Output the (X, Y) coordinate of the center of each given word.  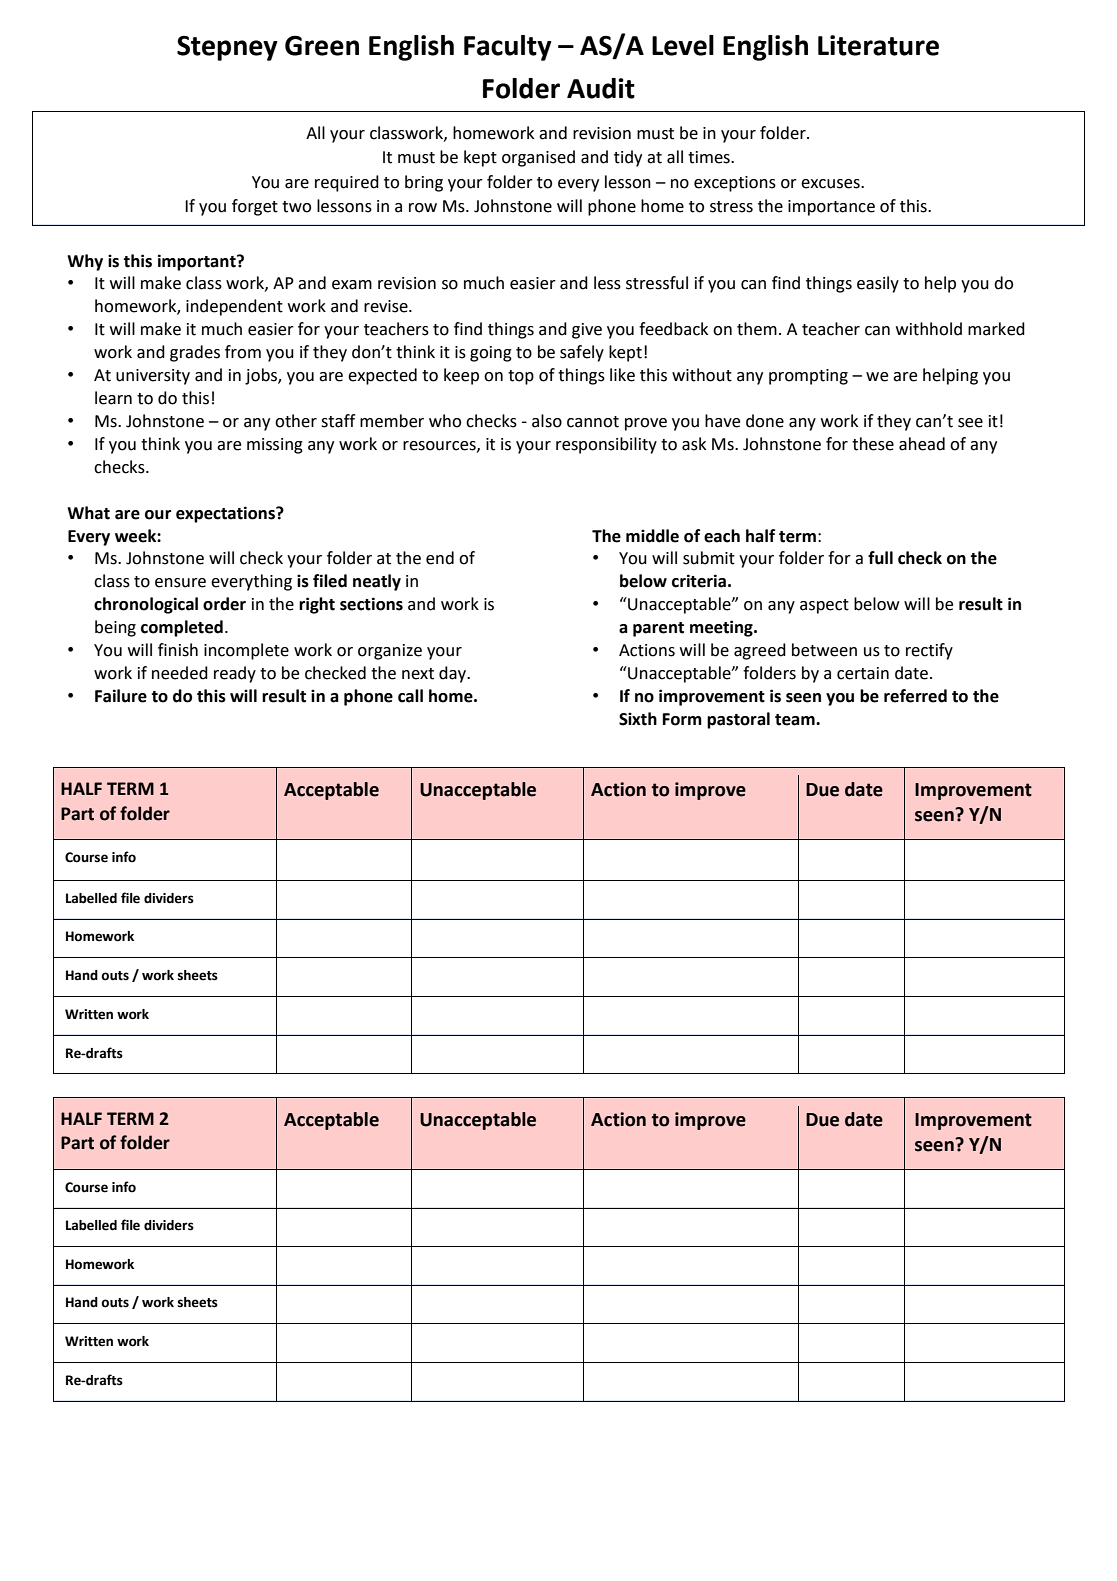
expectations (226, 514)
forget (255, 207)
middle (652, 536)
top (521, 377)
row (423, 208)
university (153, 377)
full (880, 558)
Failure (121, 696)
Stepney (227, 48)
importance (831, 208)
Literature (878, 45)
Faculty (508, 48)
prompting (808, 377)
